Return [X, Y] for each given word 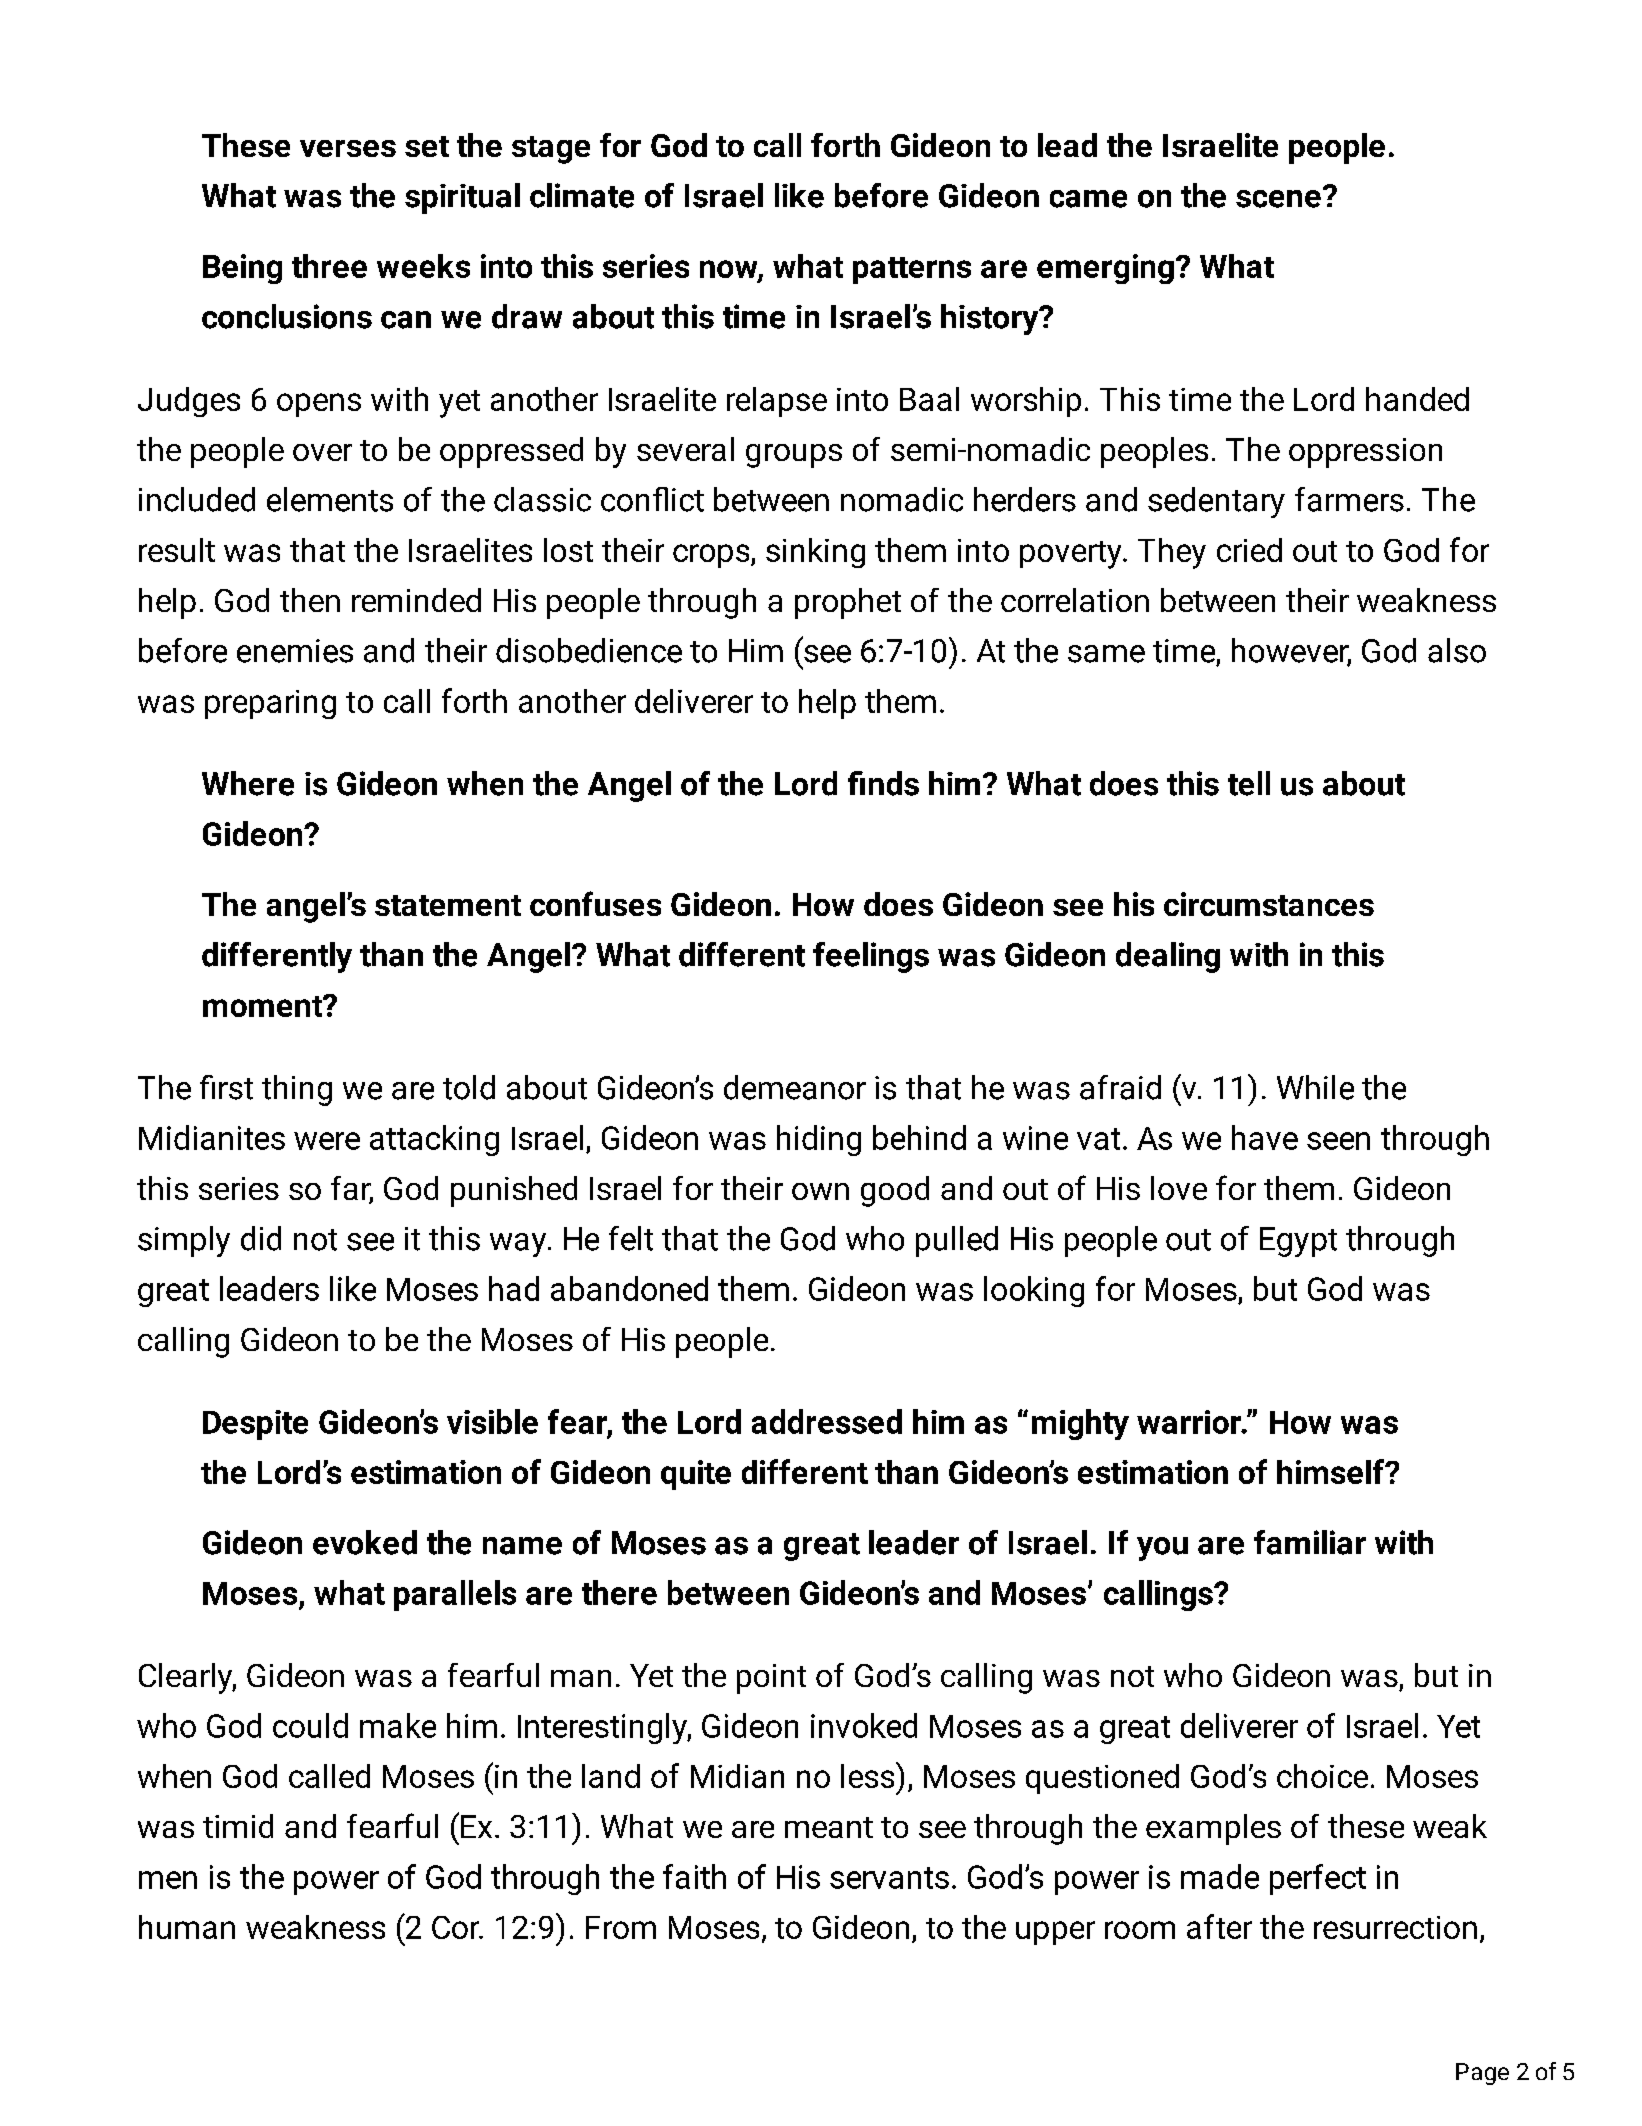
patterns [912, 270]
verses [348, 148]
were [327, 1141]
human [187, 1927]
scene [1278, 199]
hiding [819, 1140]
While [1315, 1087]
